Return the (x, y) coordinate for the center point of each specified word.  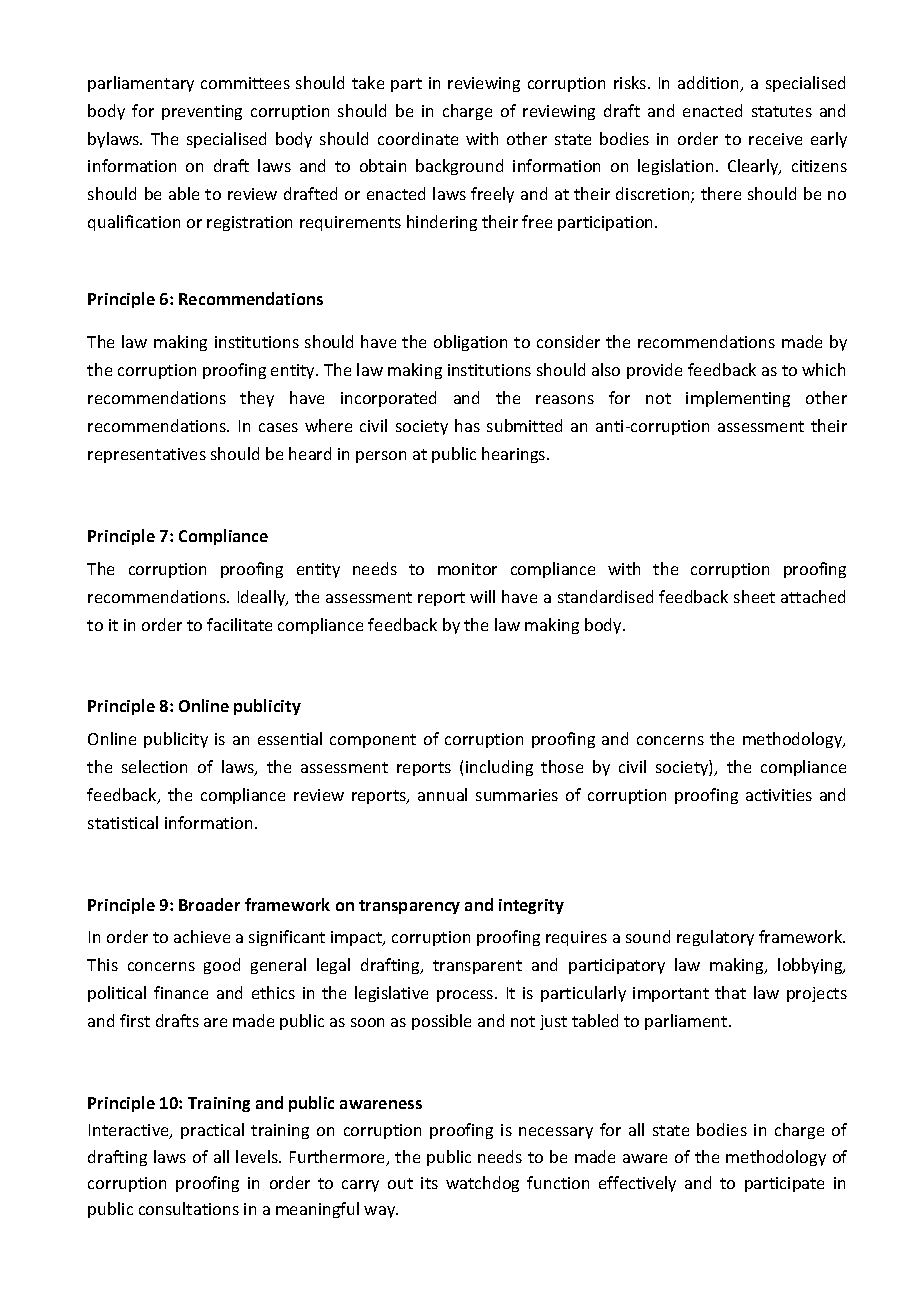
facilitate (239, 624)
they (257, 399)
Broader (209, 904)
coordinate (418, 138)
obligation (470, 343)
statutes (782, 111)
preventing (202, 112)
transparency (409, 907)
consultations (189, 1208)
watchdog (482, 1184)
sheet (754, 596)
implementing (738, 399)
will (482, 596)
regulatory (715, 938)
